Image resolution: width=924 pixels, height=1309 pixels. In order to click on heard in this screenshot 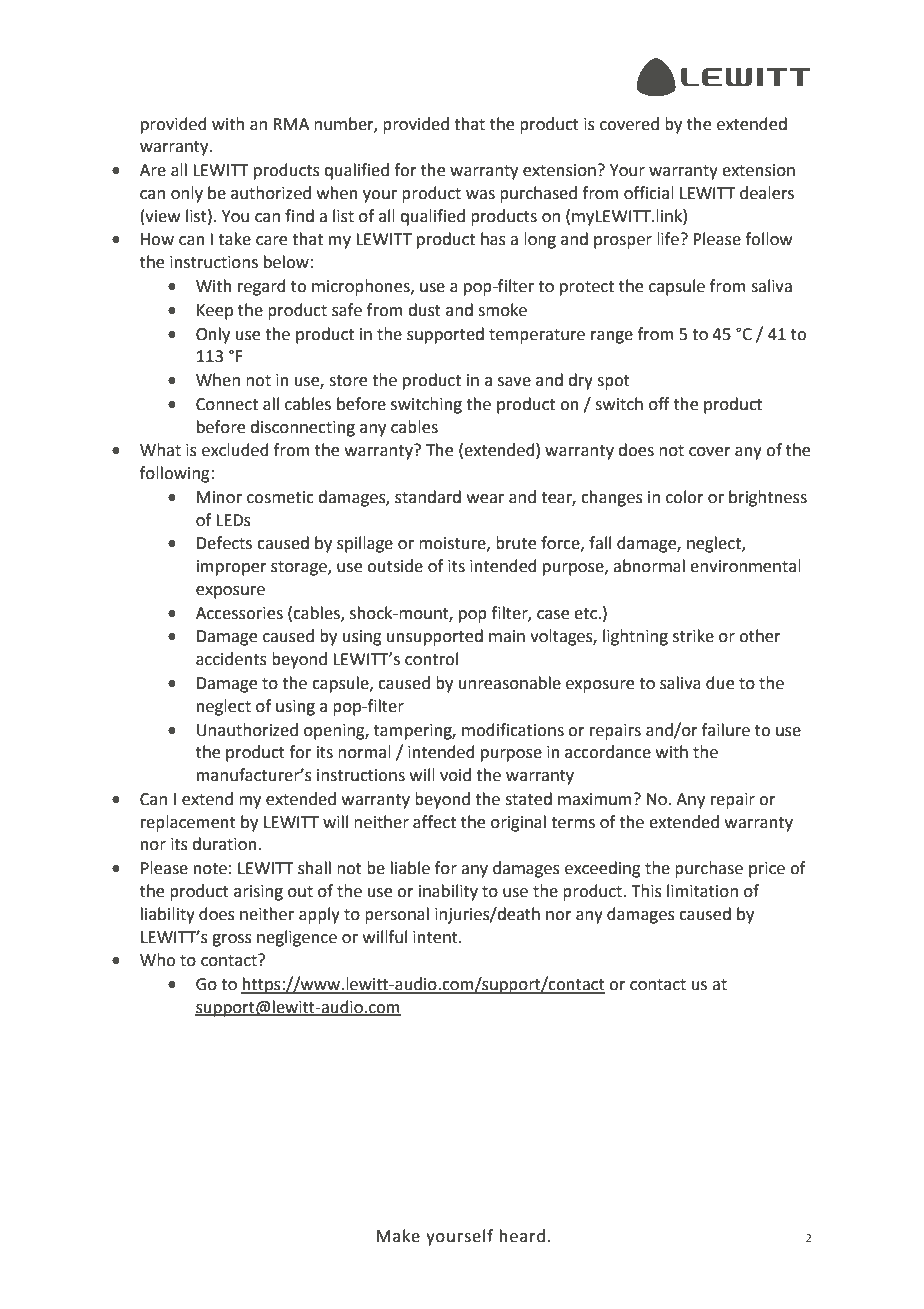, I will do `click(522, 1236)`.
